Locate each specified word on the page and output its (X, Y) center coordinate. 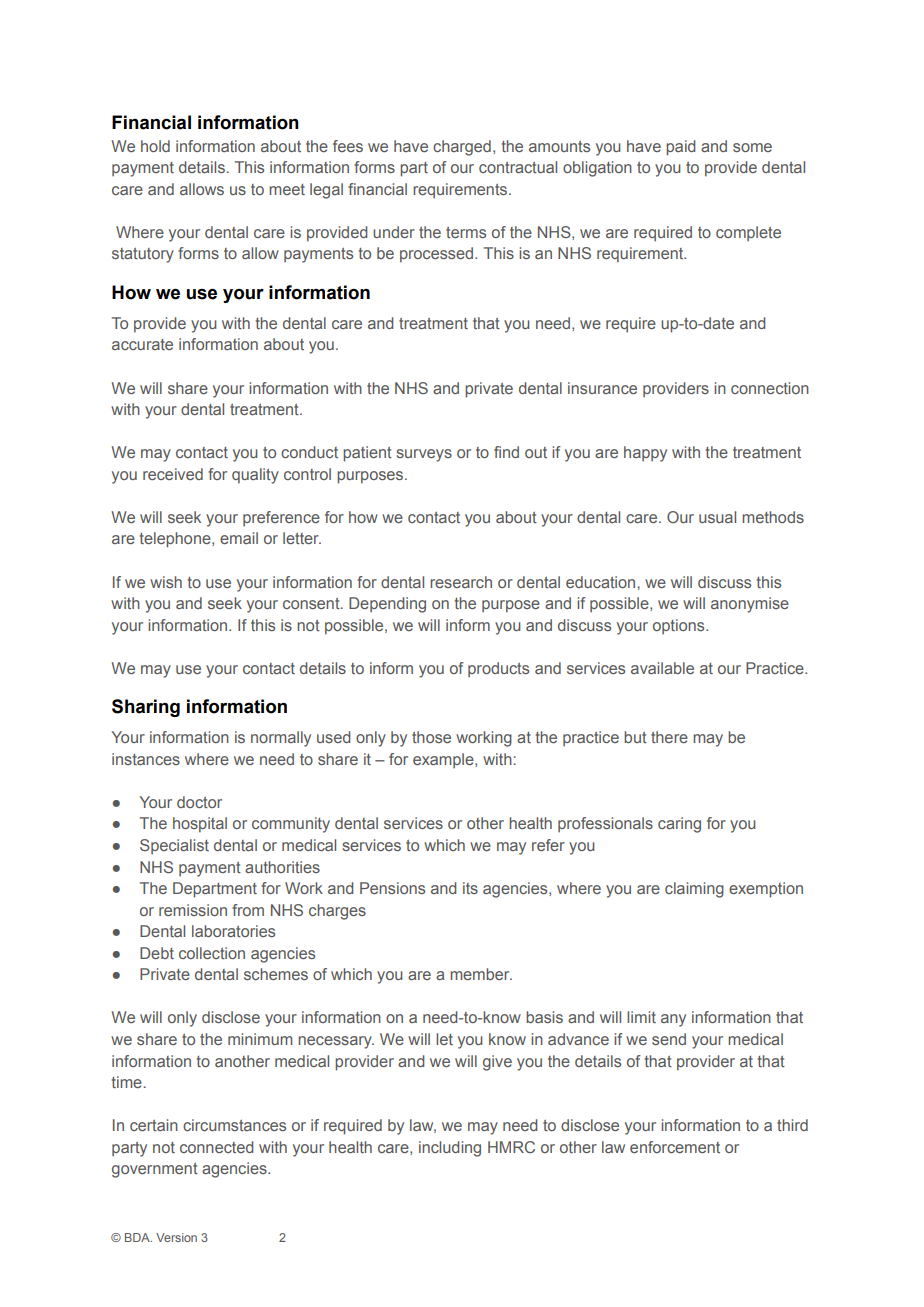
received (173, 474)
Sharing (146, 708)
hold (155, 146)
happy (645, 454)
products (498, 669)
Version (176, 1237)
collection (212, 953)
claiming (694, 890)
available (662, 668)
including (450, 1149)
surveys (424, 455)
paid (680, 148)
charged (462, 148)
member (481, 974)
